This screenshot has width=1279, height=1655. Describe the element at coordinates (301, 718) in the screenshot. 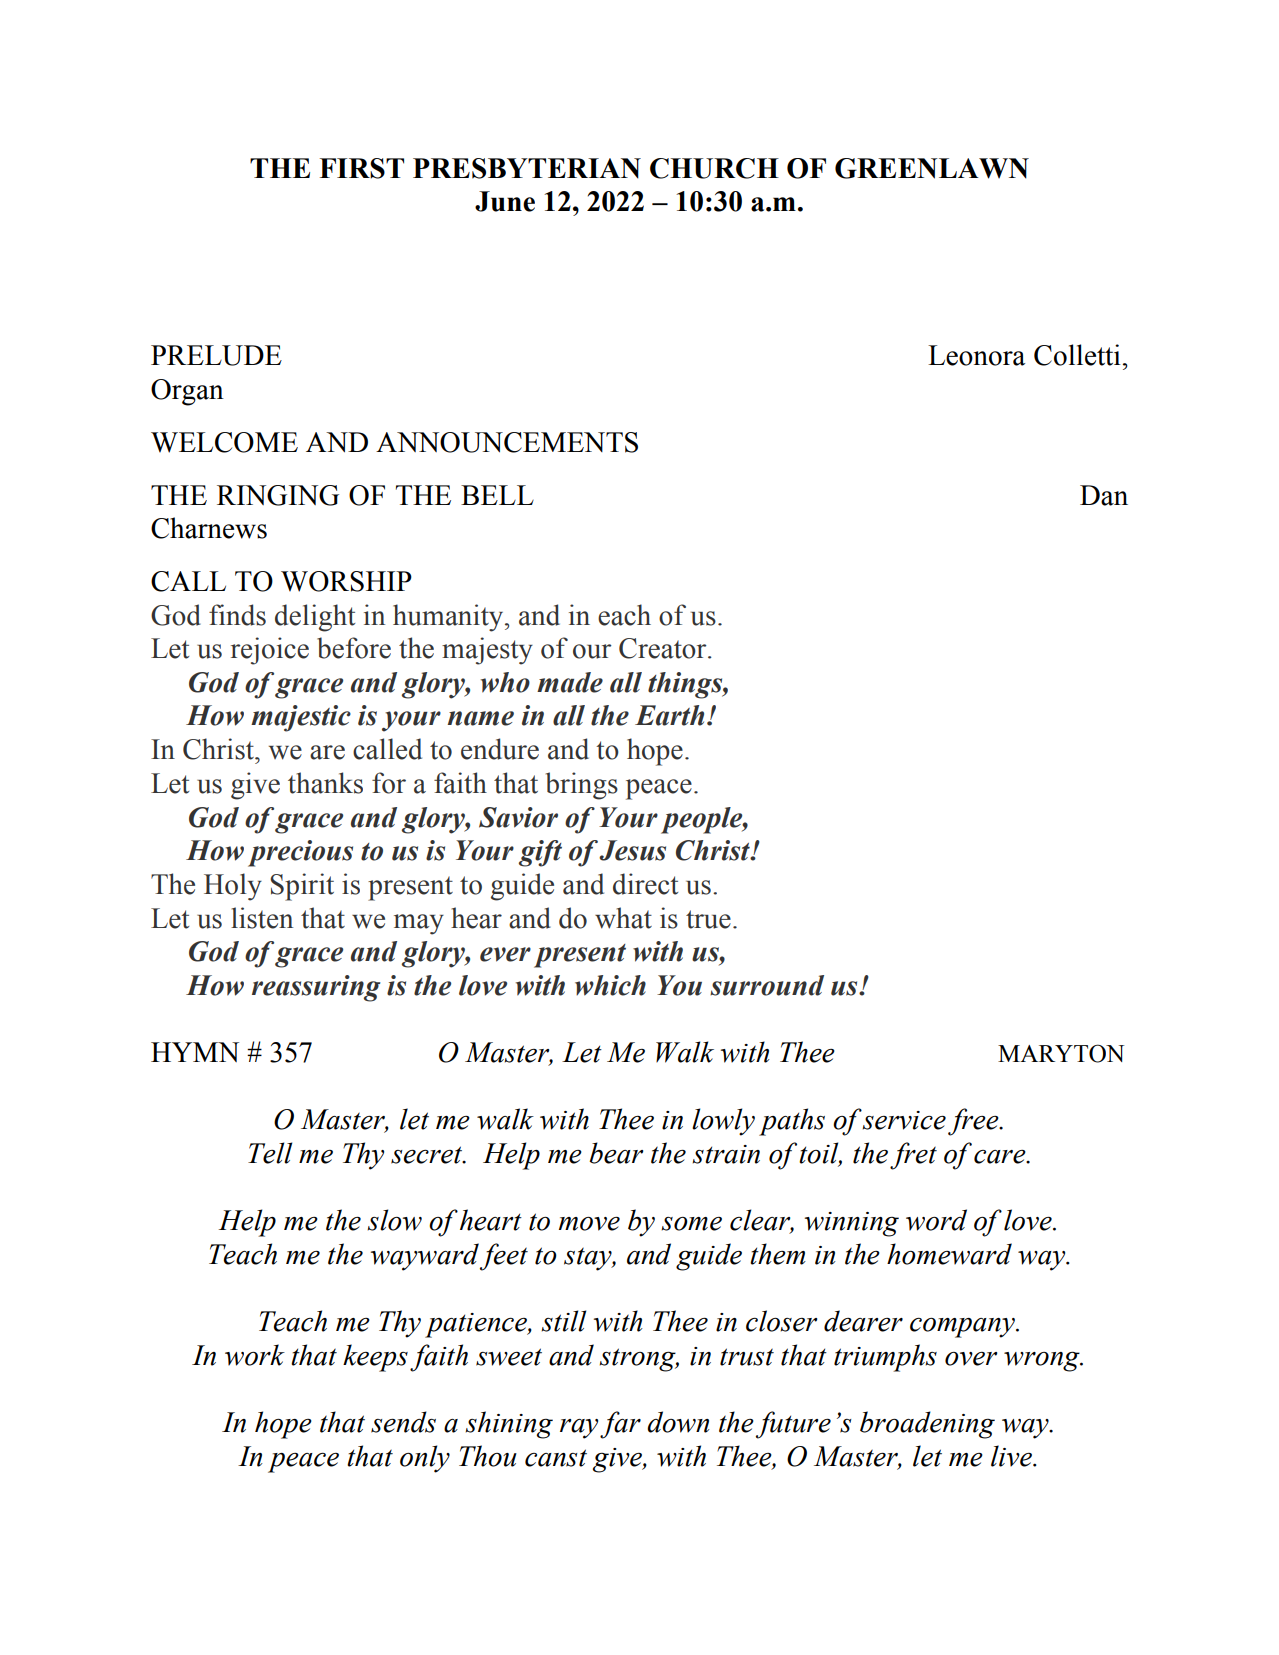

I see `majestic` at that location.
